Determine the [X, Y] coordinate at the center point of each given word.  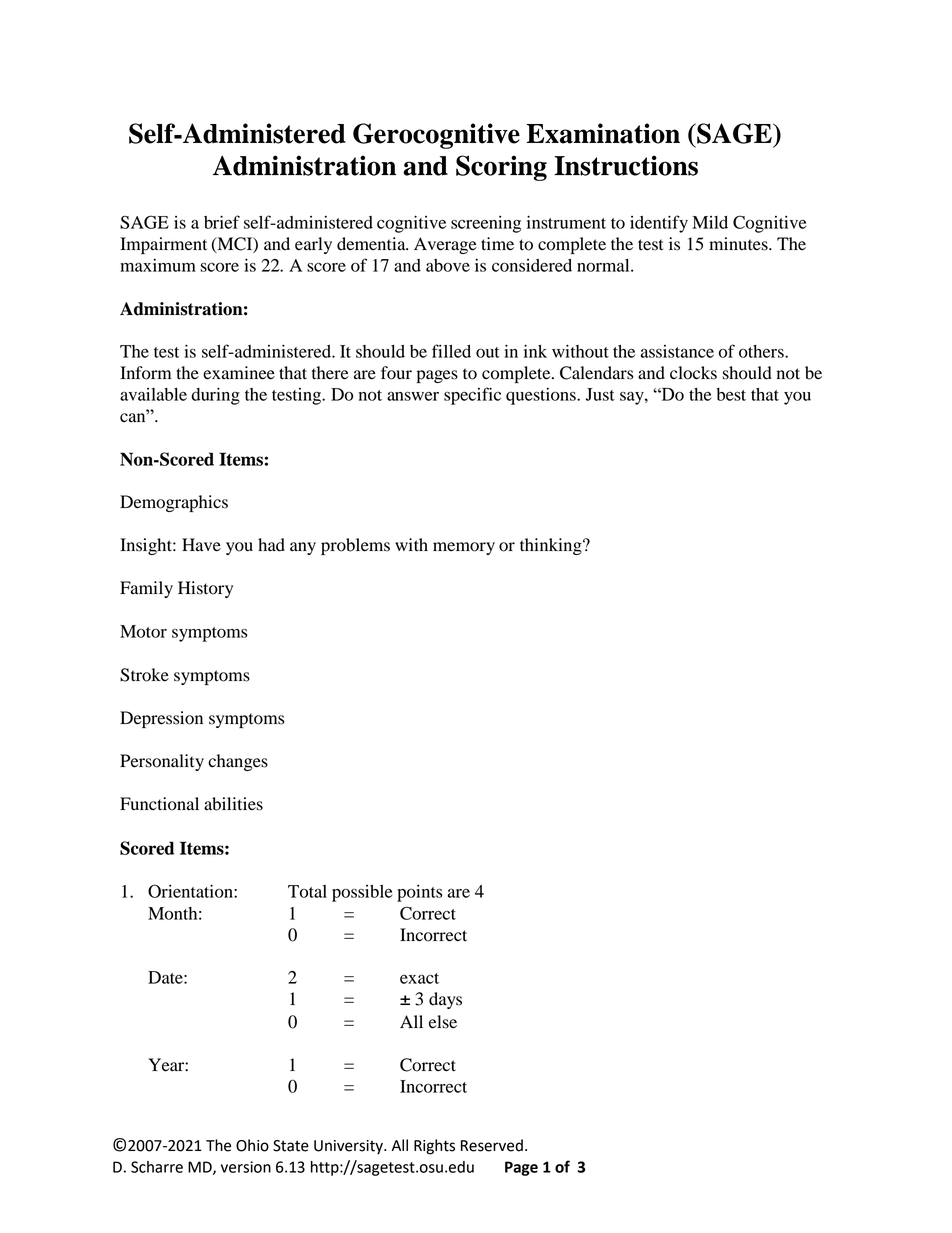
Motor [143, 631]
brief [222, 222]
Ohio [252, 1145]
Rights [434, 1147]
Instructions [626, 165]
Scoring [501, 168]
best [731, 394]
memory [464, 548]
